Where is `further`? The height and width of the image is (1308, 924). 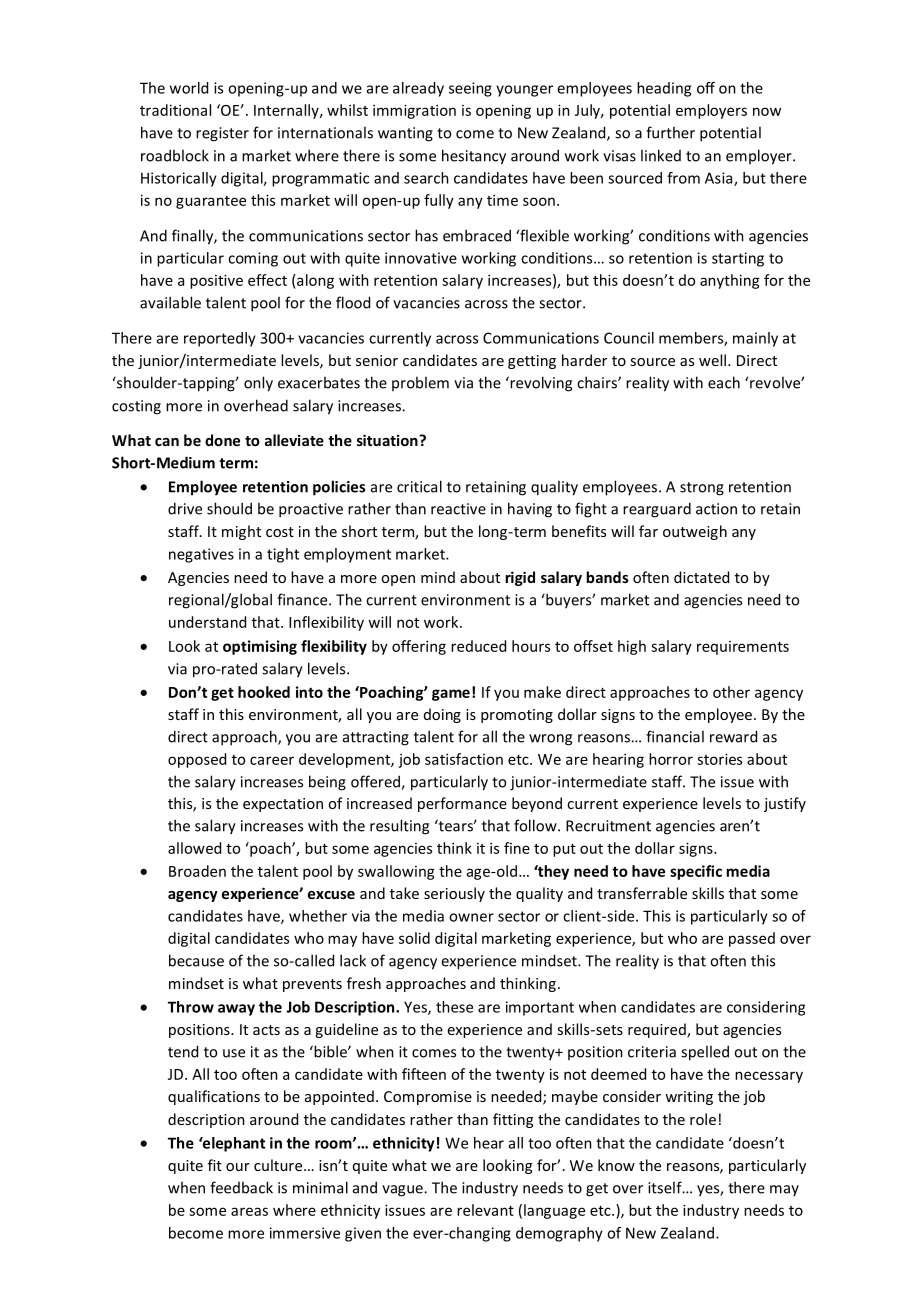
further is located at coordinates (670, 132).
